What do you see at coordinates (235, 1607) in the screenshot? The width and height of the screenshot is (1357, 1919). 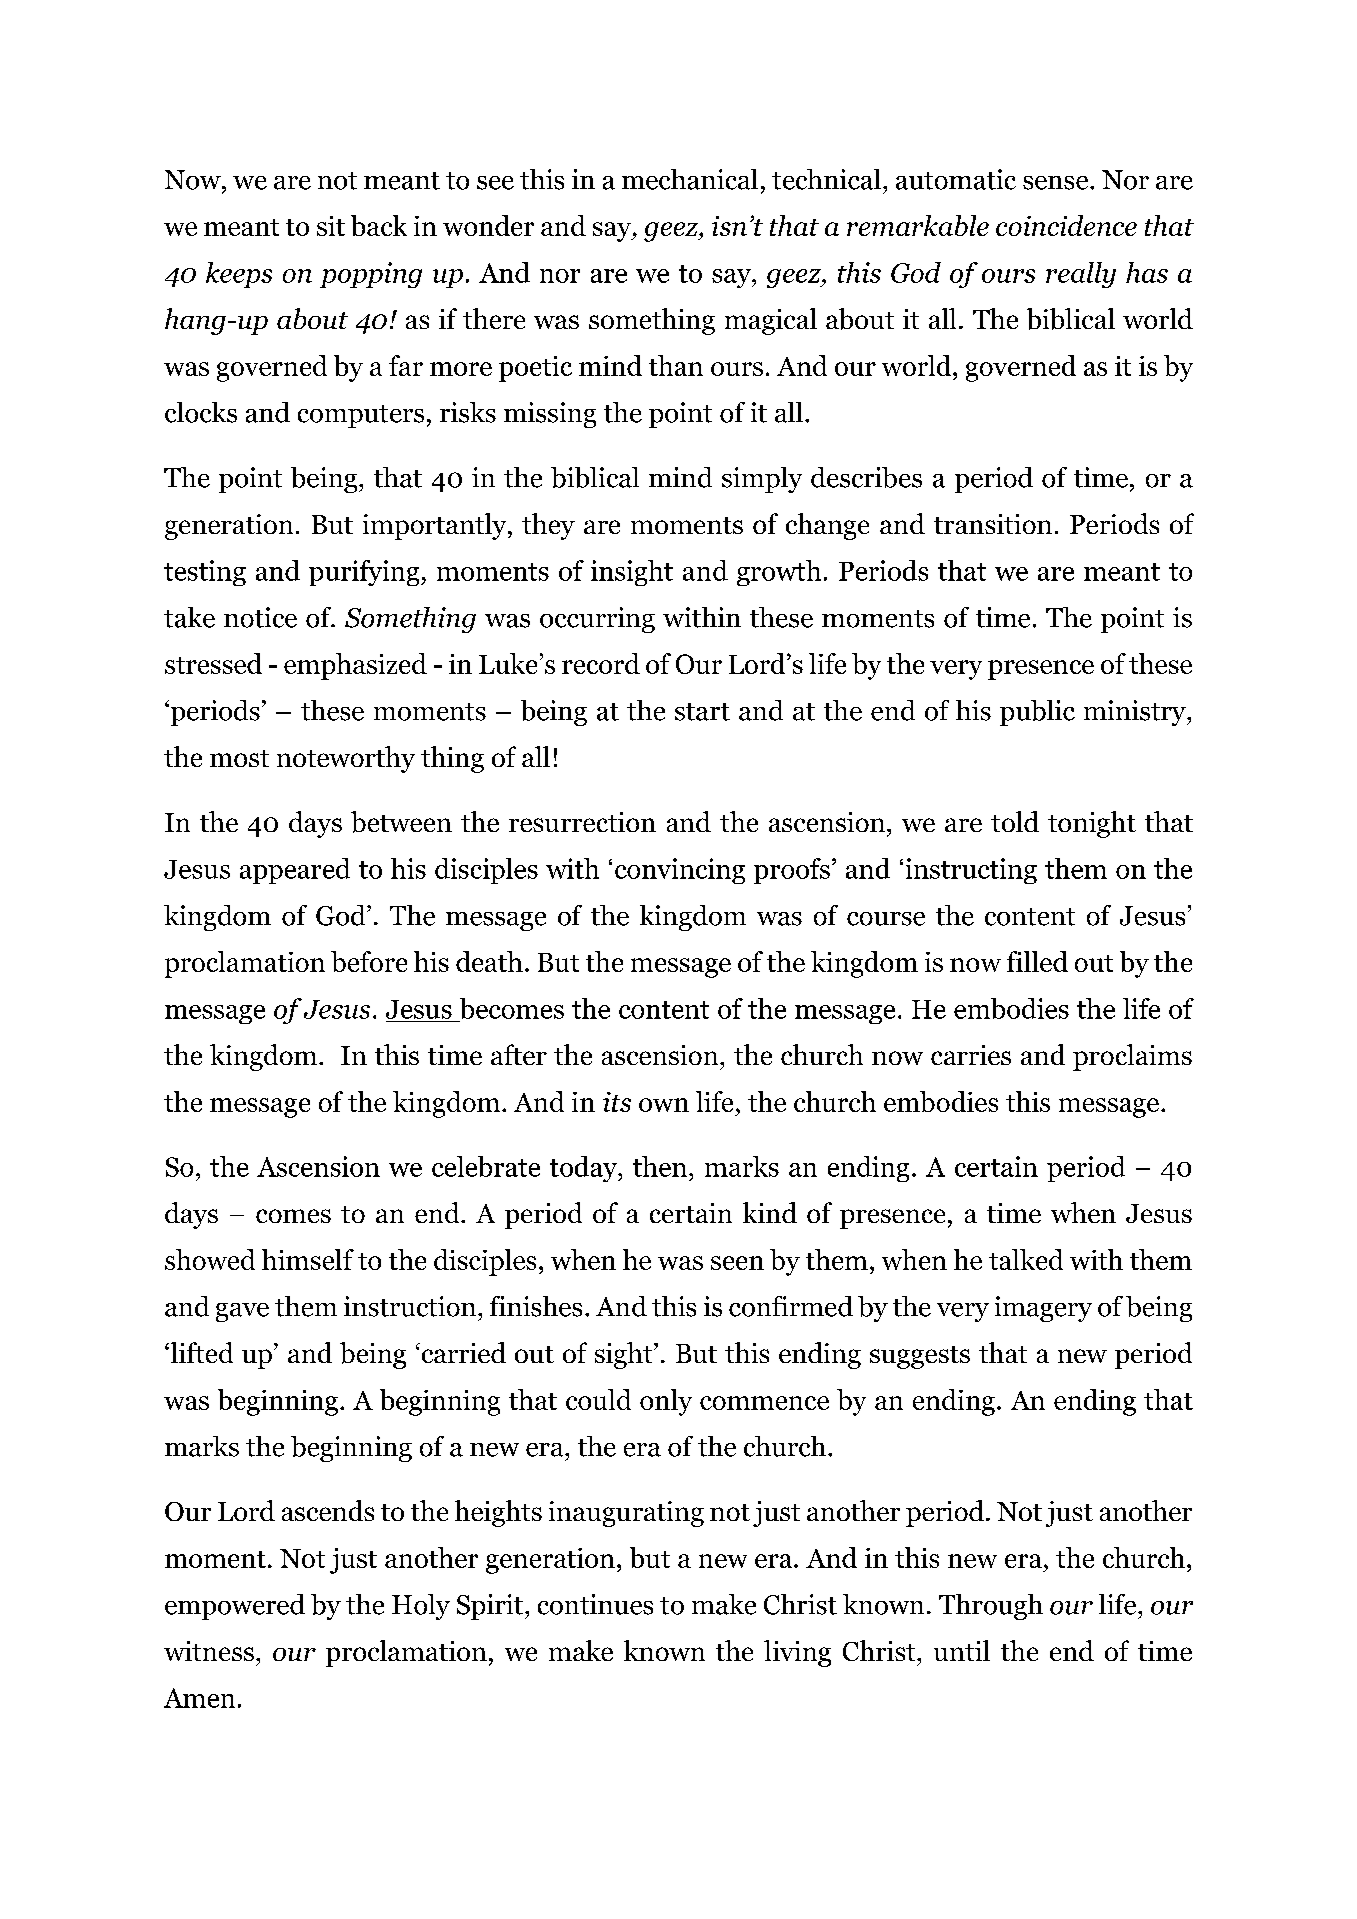 I see `empowered` at bounding box center [235, 1607].
